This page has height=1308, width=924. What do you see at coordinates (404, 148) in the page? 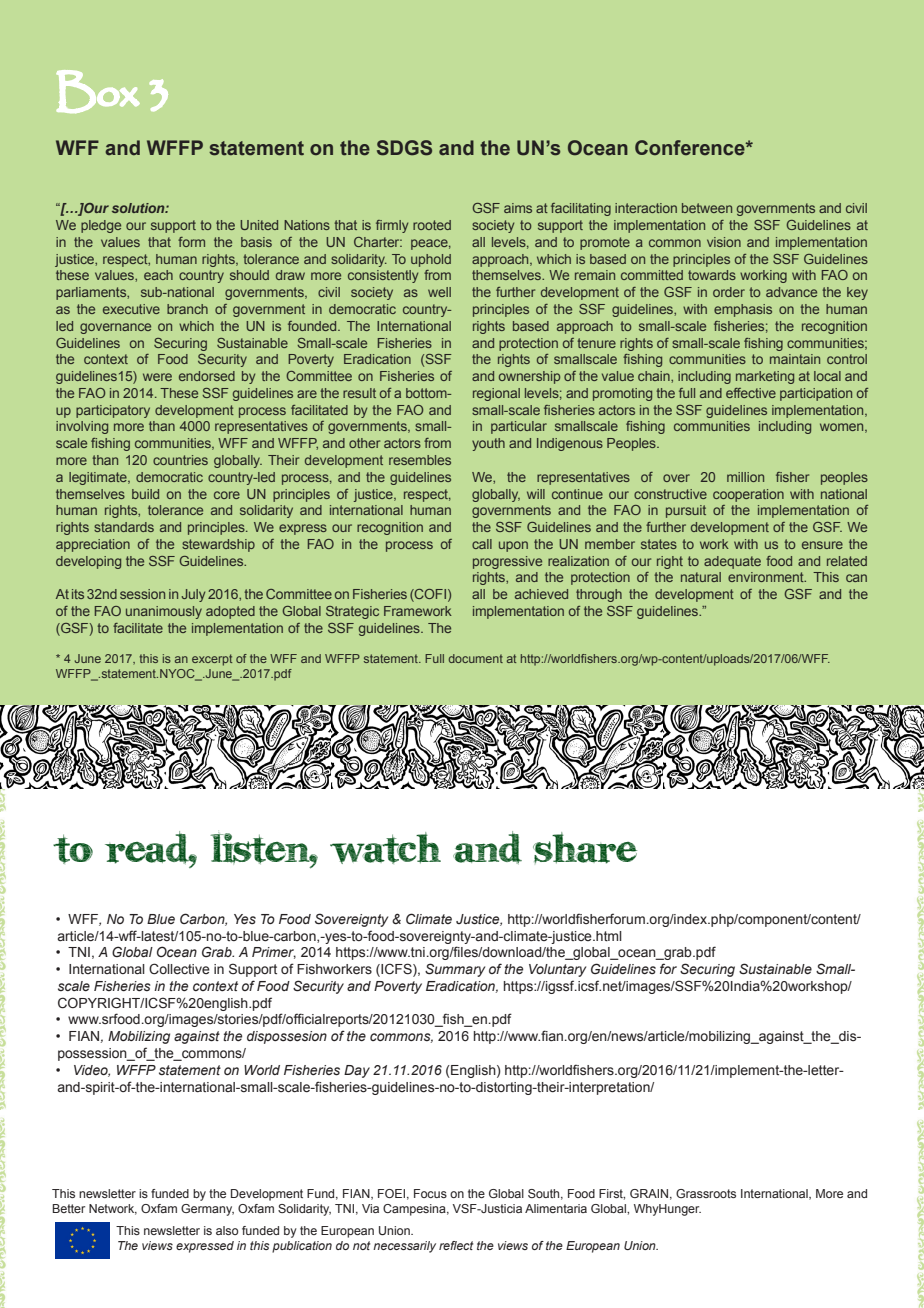
I see `SDGS` at bounding box center [404, 148].
